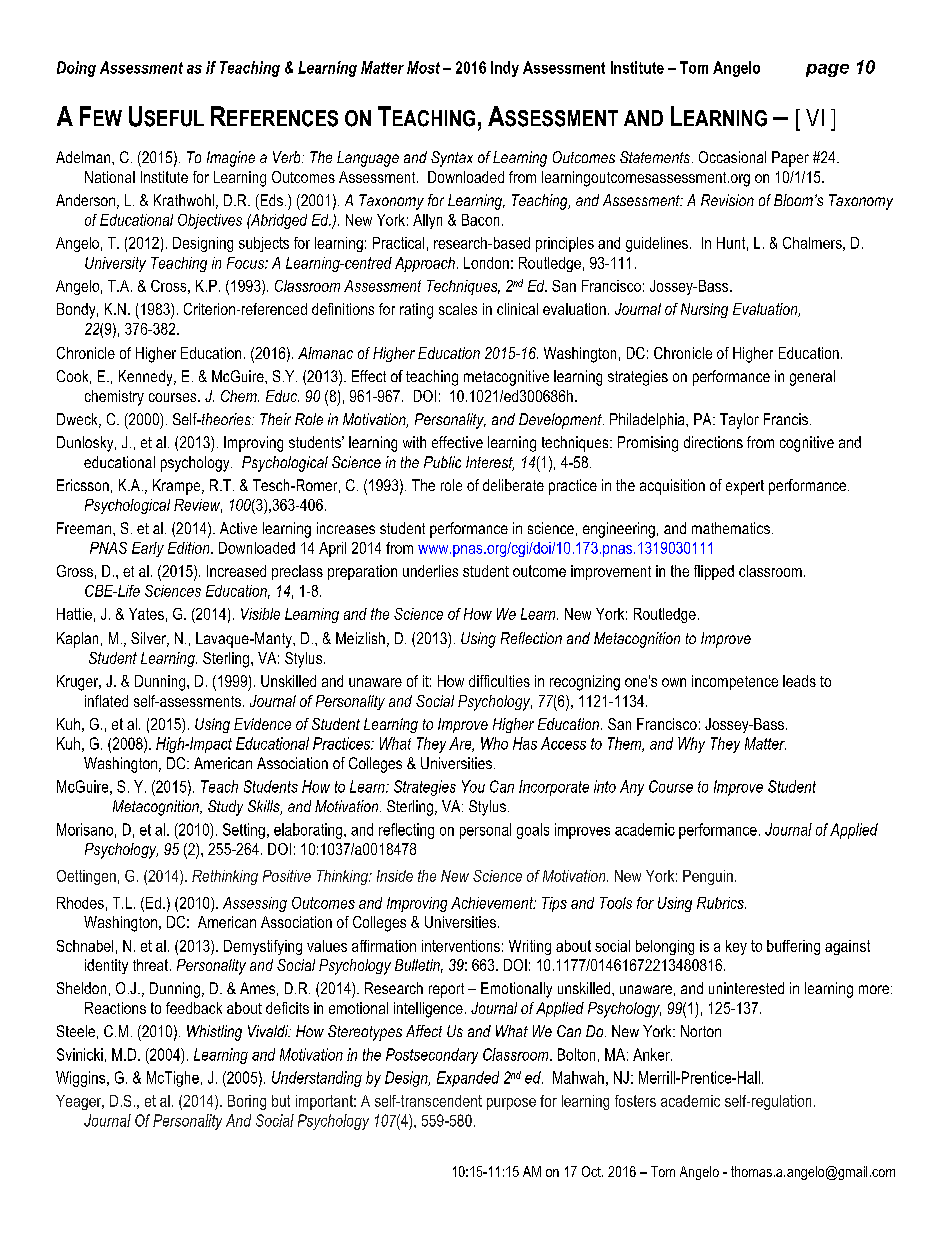 This image has width=952, height=1233. I want to click on Indy, so click(505, 69).
